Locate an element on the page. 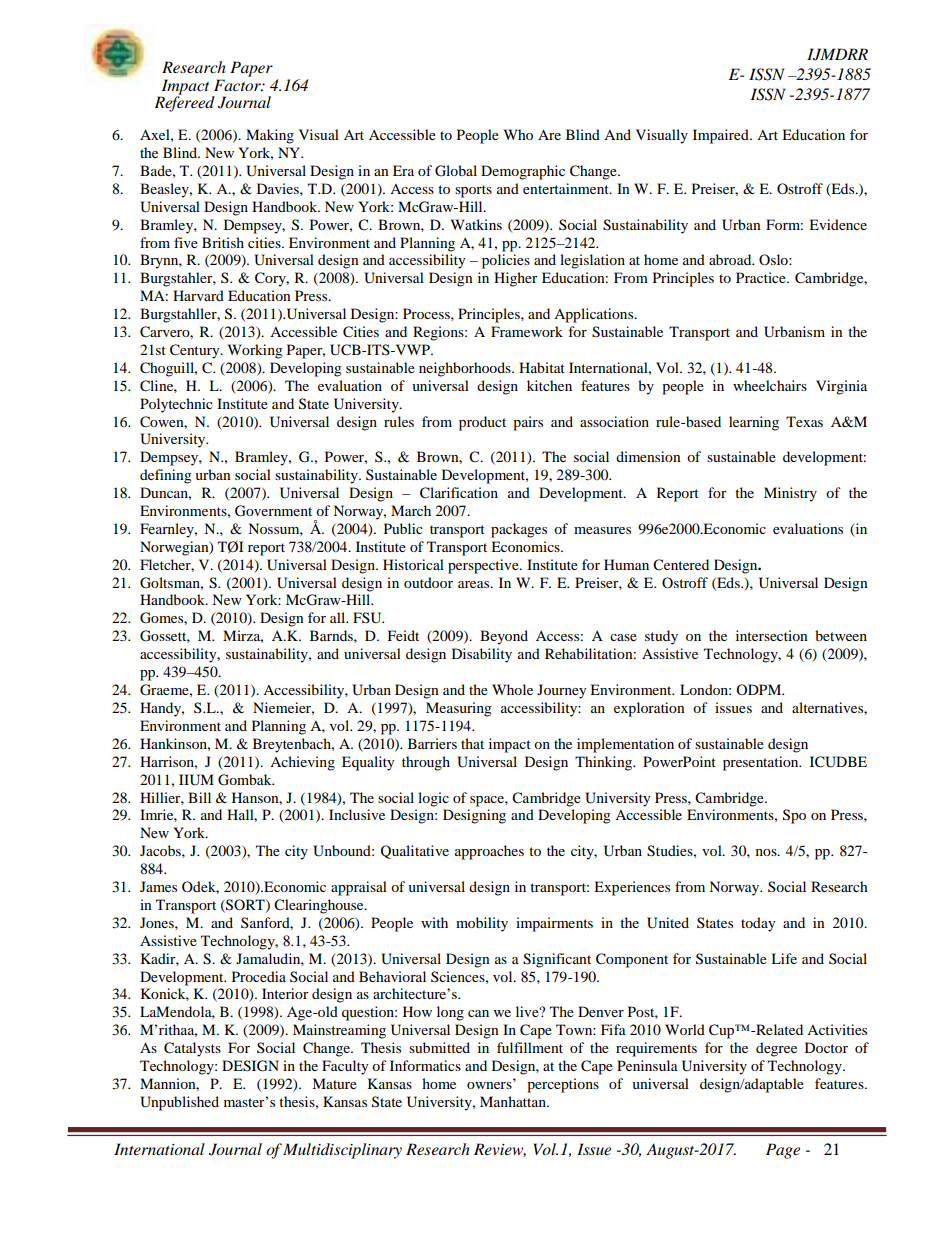 The height and width of the document is (1233, 952). Demographic is located at coordinates (523, 172).
